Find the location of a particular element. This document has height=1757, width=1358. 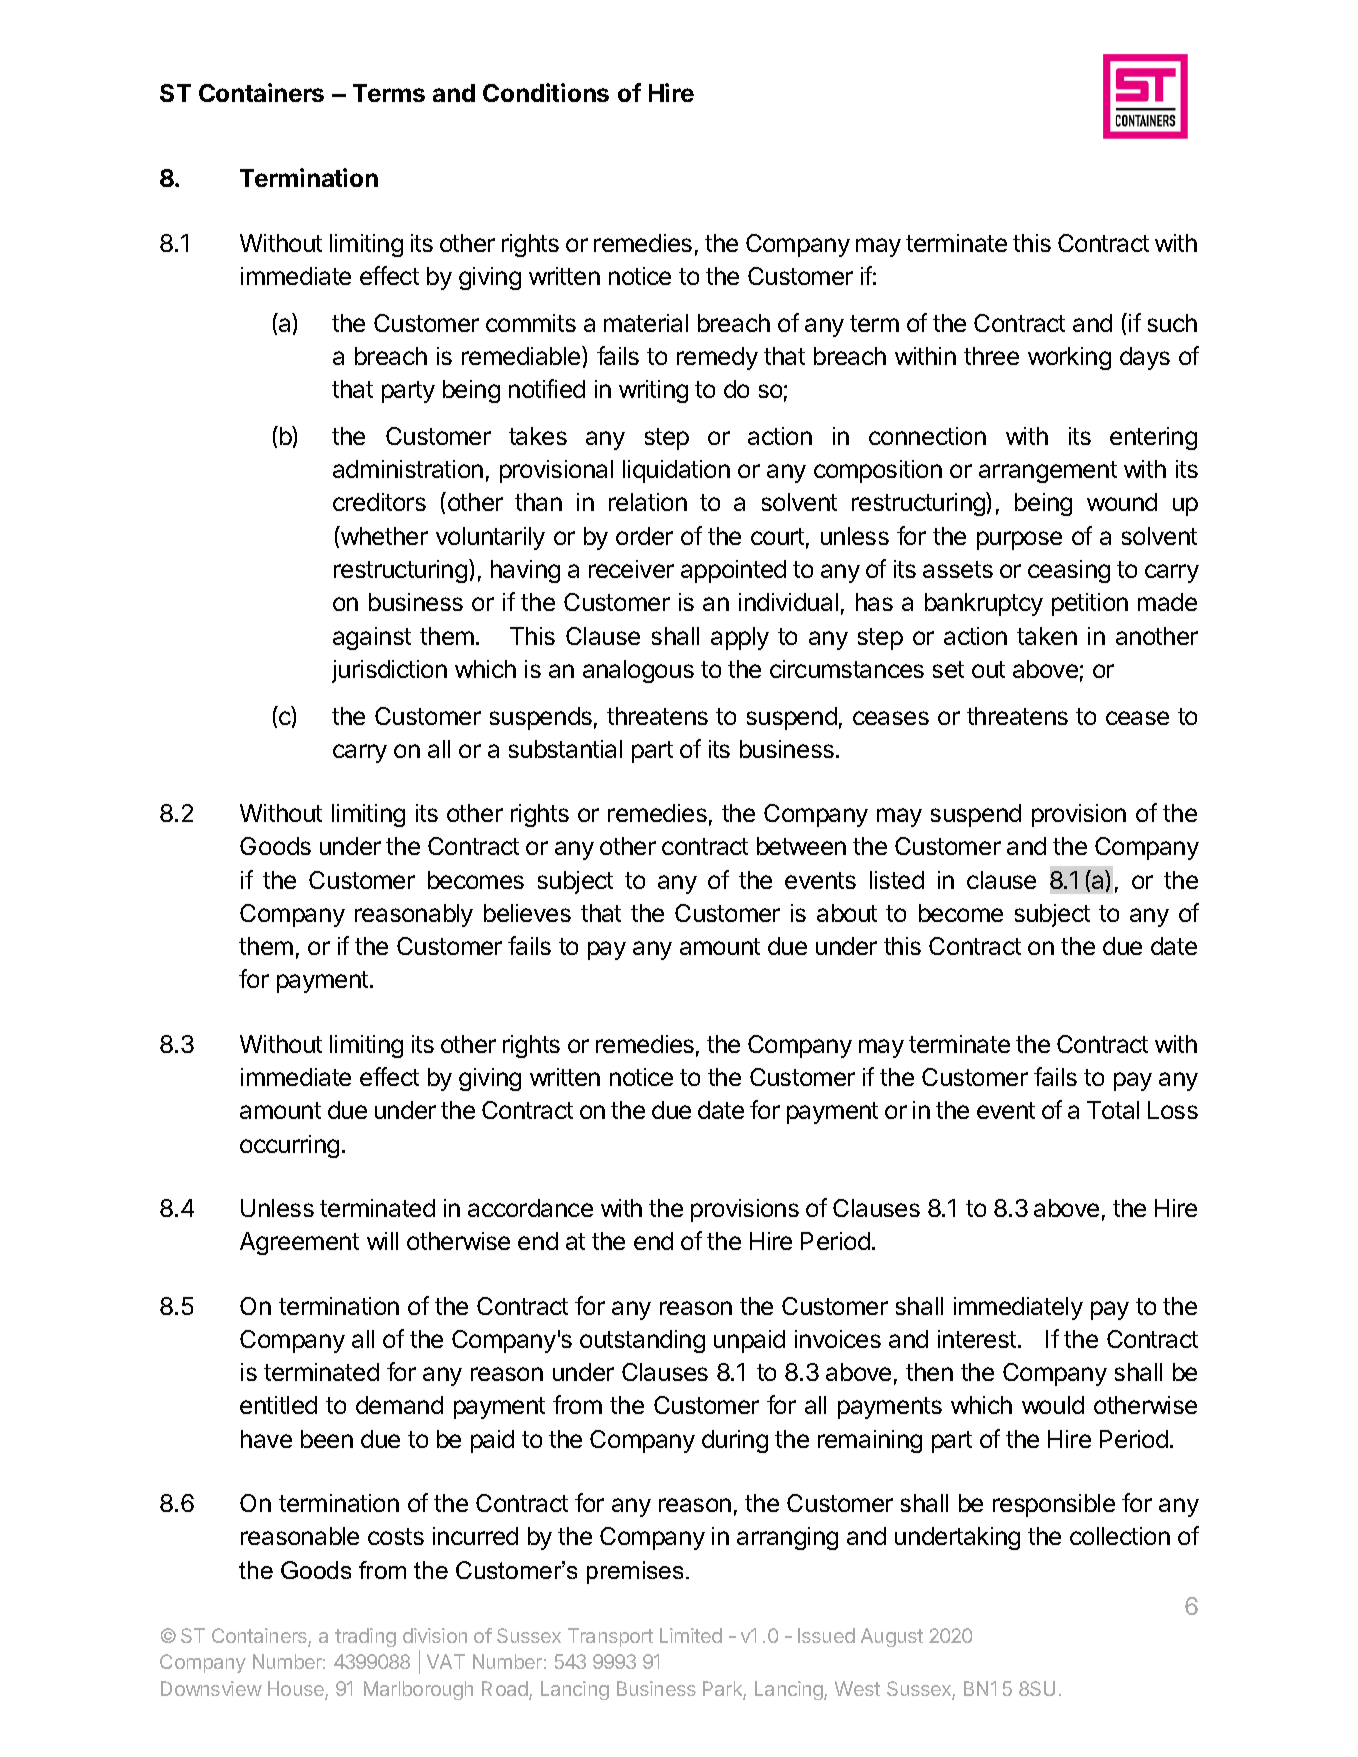

Limited is located at coordinates (691, 1635).
